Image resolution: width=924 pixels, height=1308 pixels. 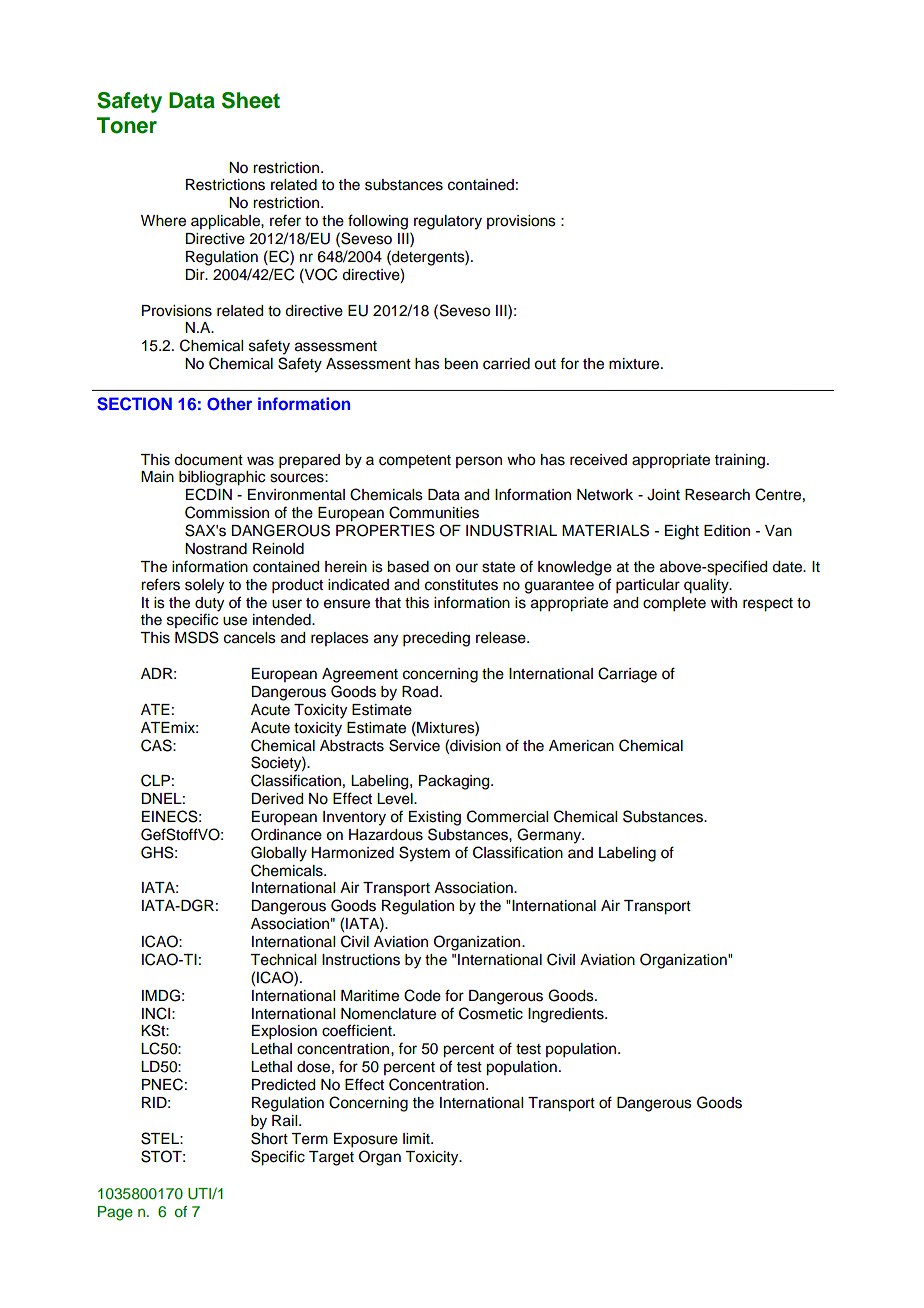 What do you see at coordinates (448, 222) in the screenshot?
I see `regulatory` at bounding box center [448, 222].
